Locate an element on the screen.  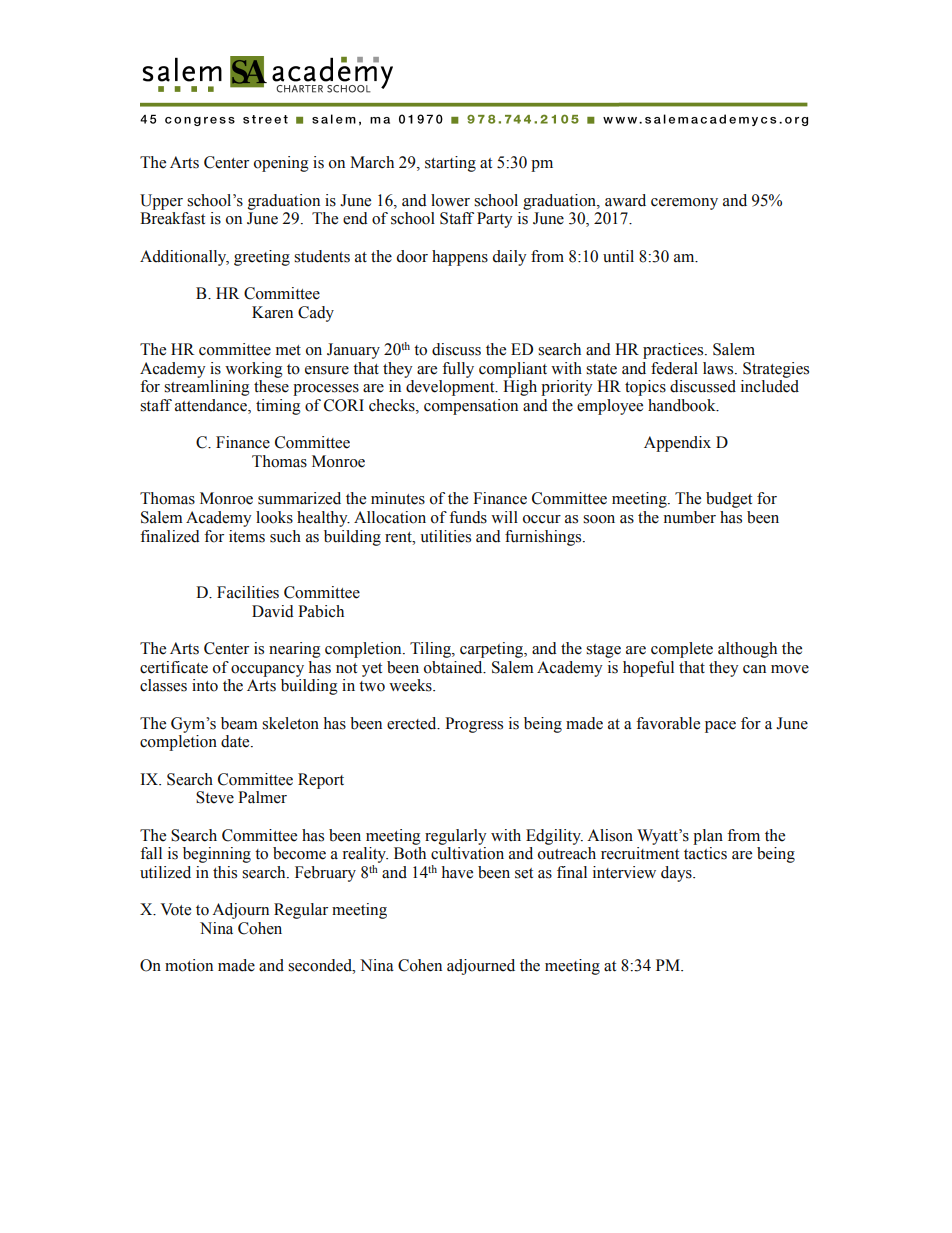
plan is located at coordinates (708, 837).
